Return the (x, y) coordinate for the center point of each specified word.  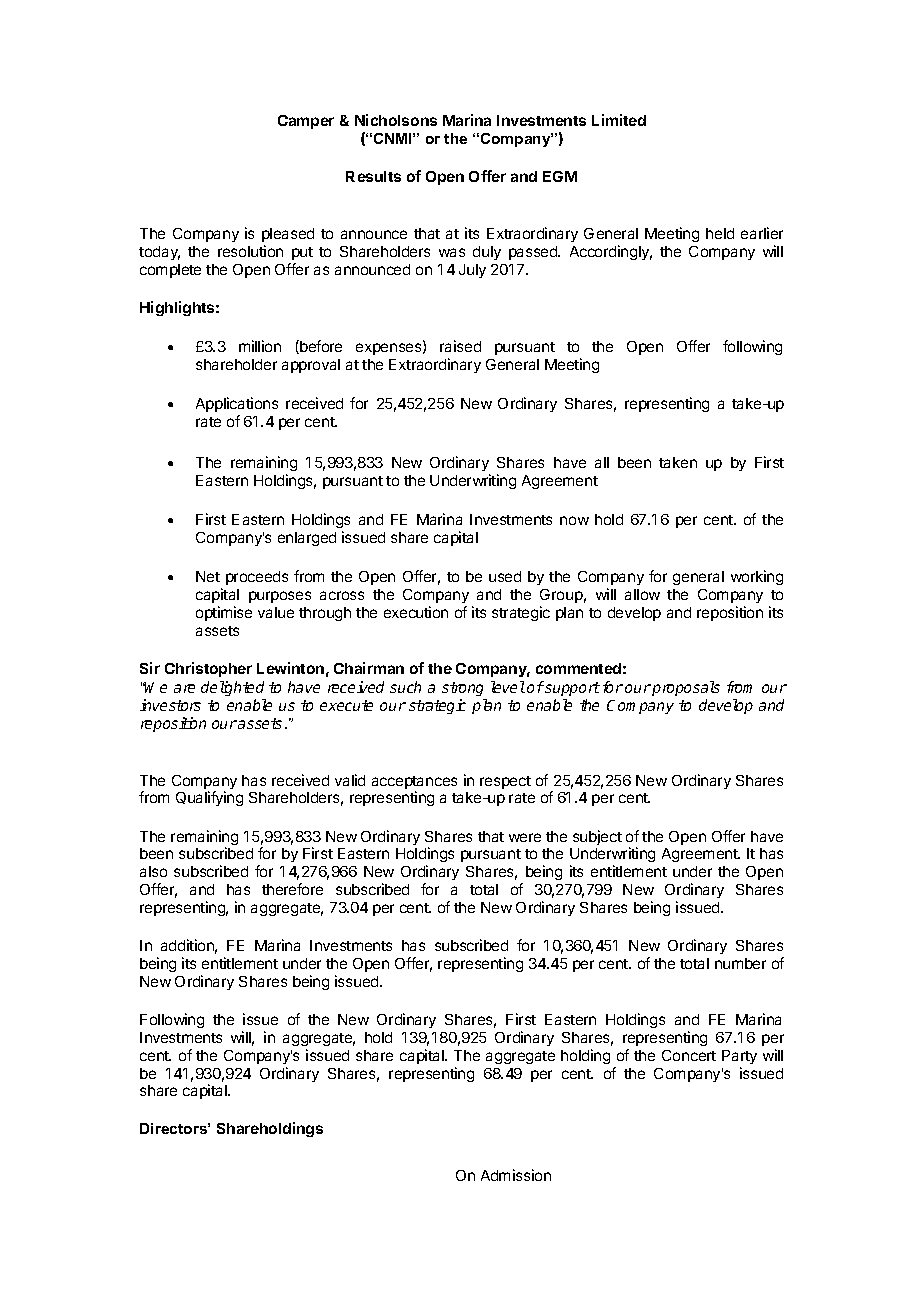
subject (597, 837)
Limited (619, 120)
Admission (516, 1175)
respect (505, 782)
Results (373, 176)
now (574, 520)
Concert (689, 1055)
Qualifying (209, 798)
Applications (237, 404)
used (505, 576)
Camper (306, 122)
